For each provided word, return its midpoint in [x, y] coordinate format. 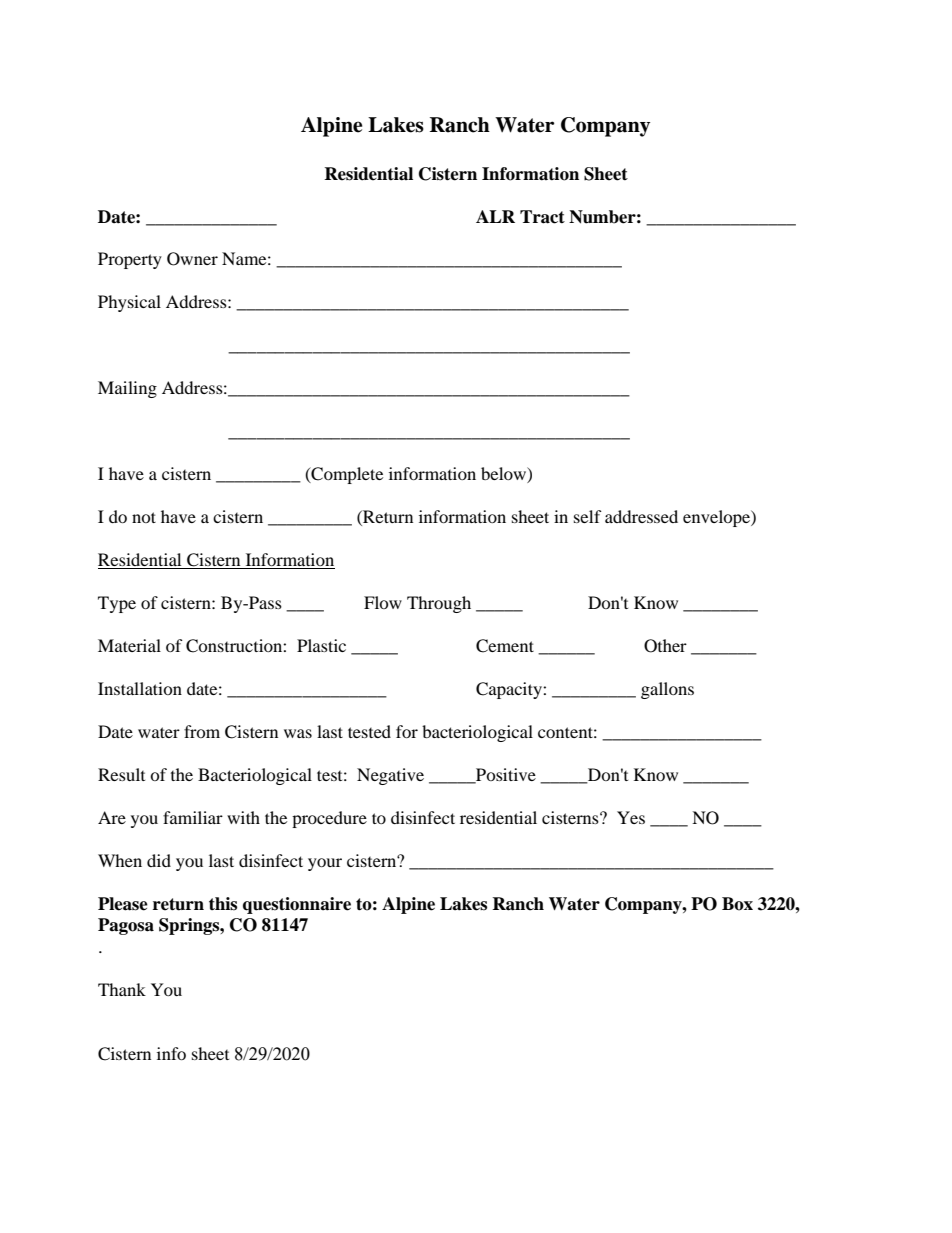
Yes [631, 817]
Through [439, 604]
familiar [193, 817]
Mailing [127, 389]
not [144, 517]
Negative [390, 776]
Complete [346, 475]
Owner [192, 259]
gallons [667, 690]
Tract [542, 217]
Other [665, 646]
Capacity [510, 690]
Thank [122, 989]
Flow [383, 602]
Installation [140, 688]
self [588, 516]
